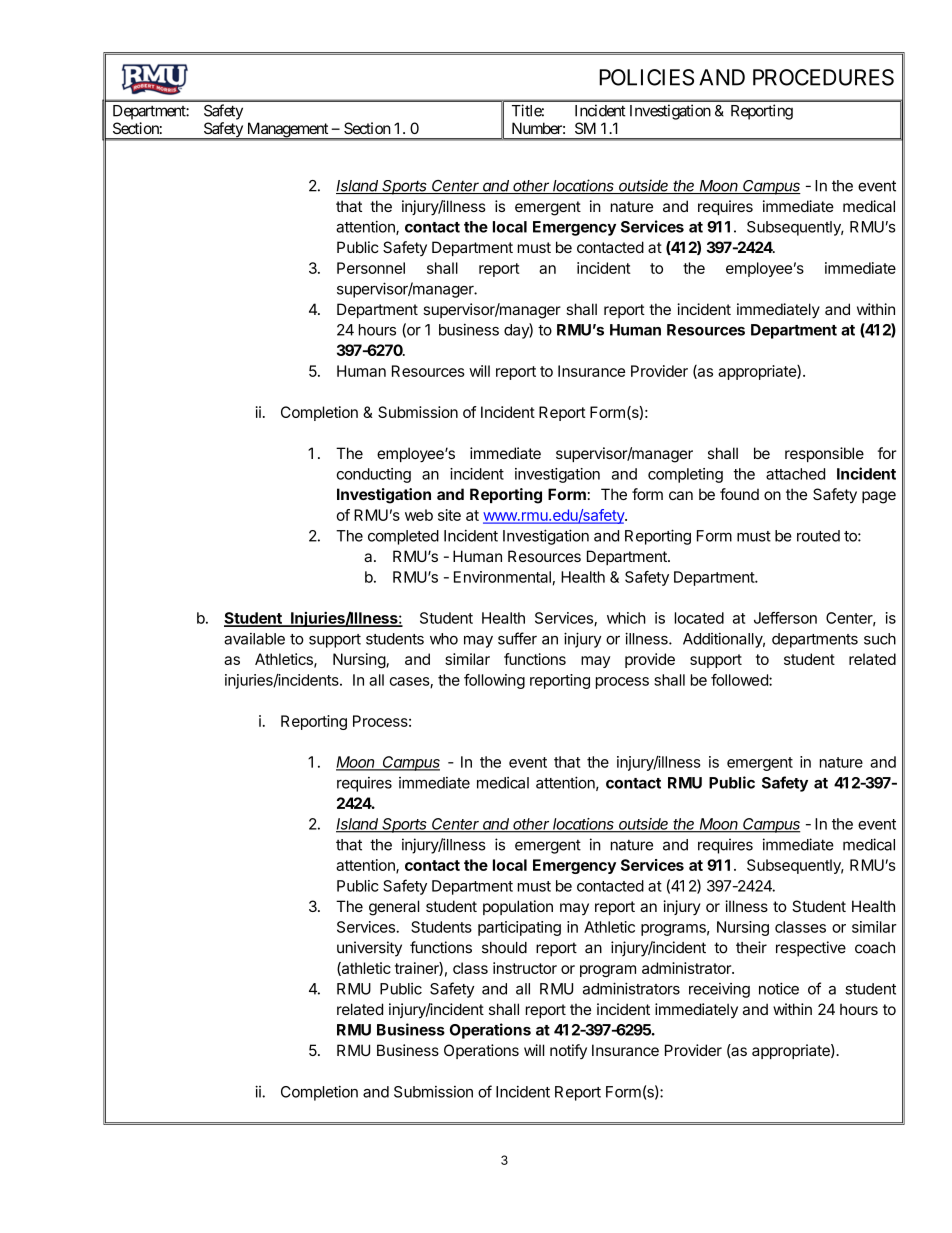  I want to click on available, so click(254, 639).
